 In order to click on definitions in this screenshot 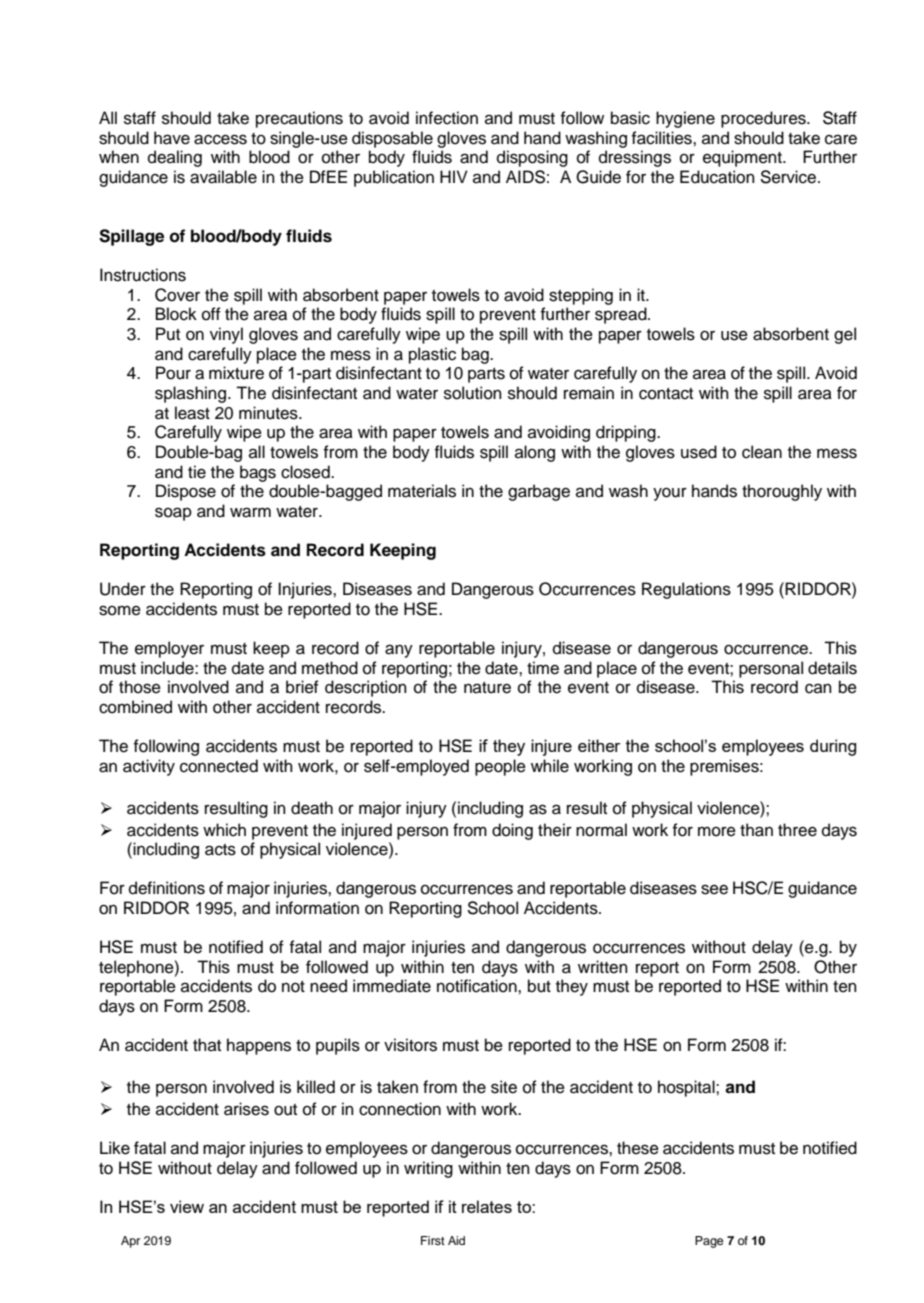, I will do `click(167, 888)`.
